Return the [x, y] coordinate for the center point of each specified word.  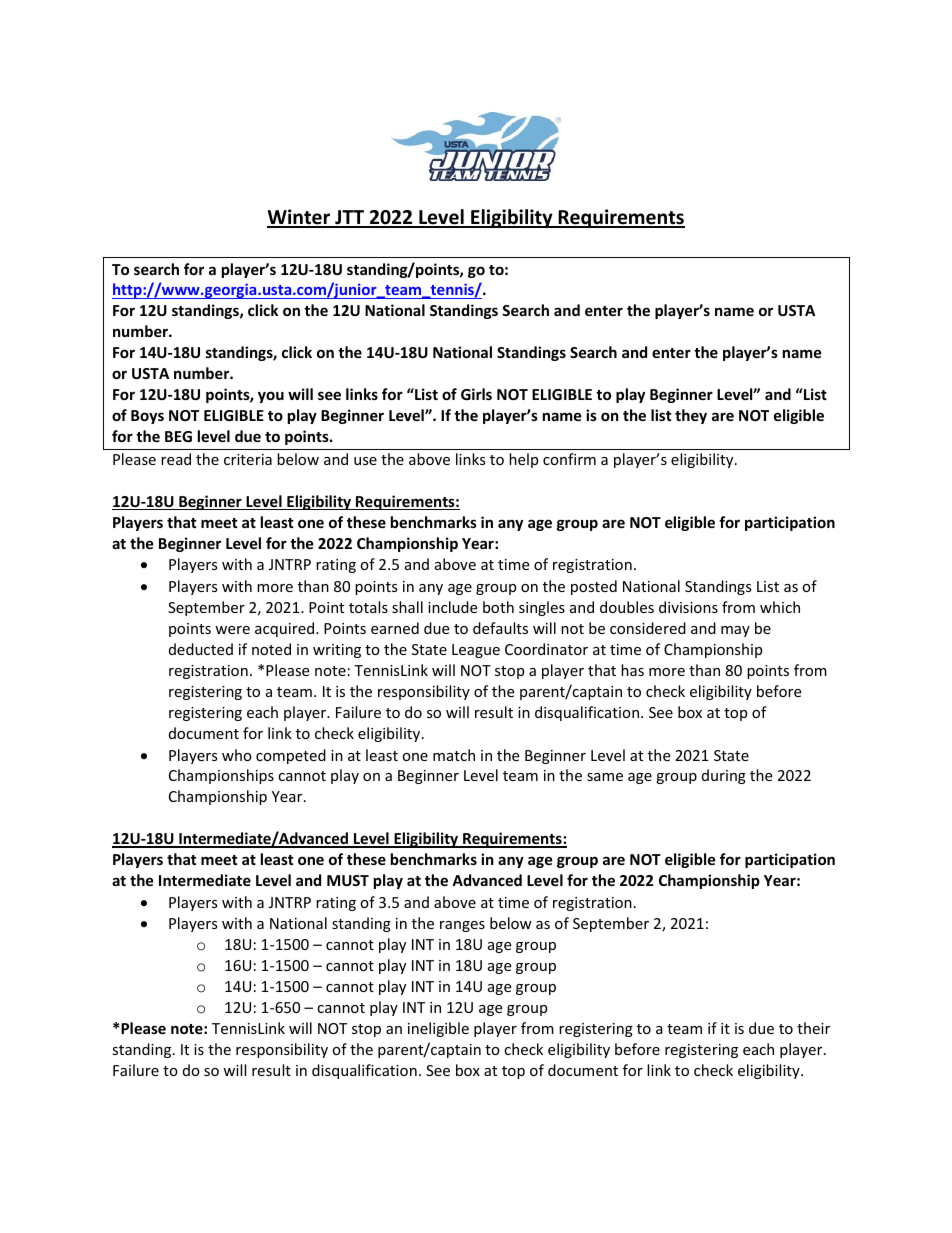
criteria [248, 459]
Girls [476, 394]
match [454, 755]
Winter [300, 218]
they [691, 416]
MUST [348, 880]
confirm [569, 459]
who [237, 755]
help [523, 460]
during [724, 776]
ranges [462, 926]
